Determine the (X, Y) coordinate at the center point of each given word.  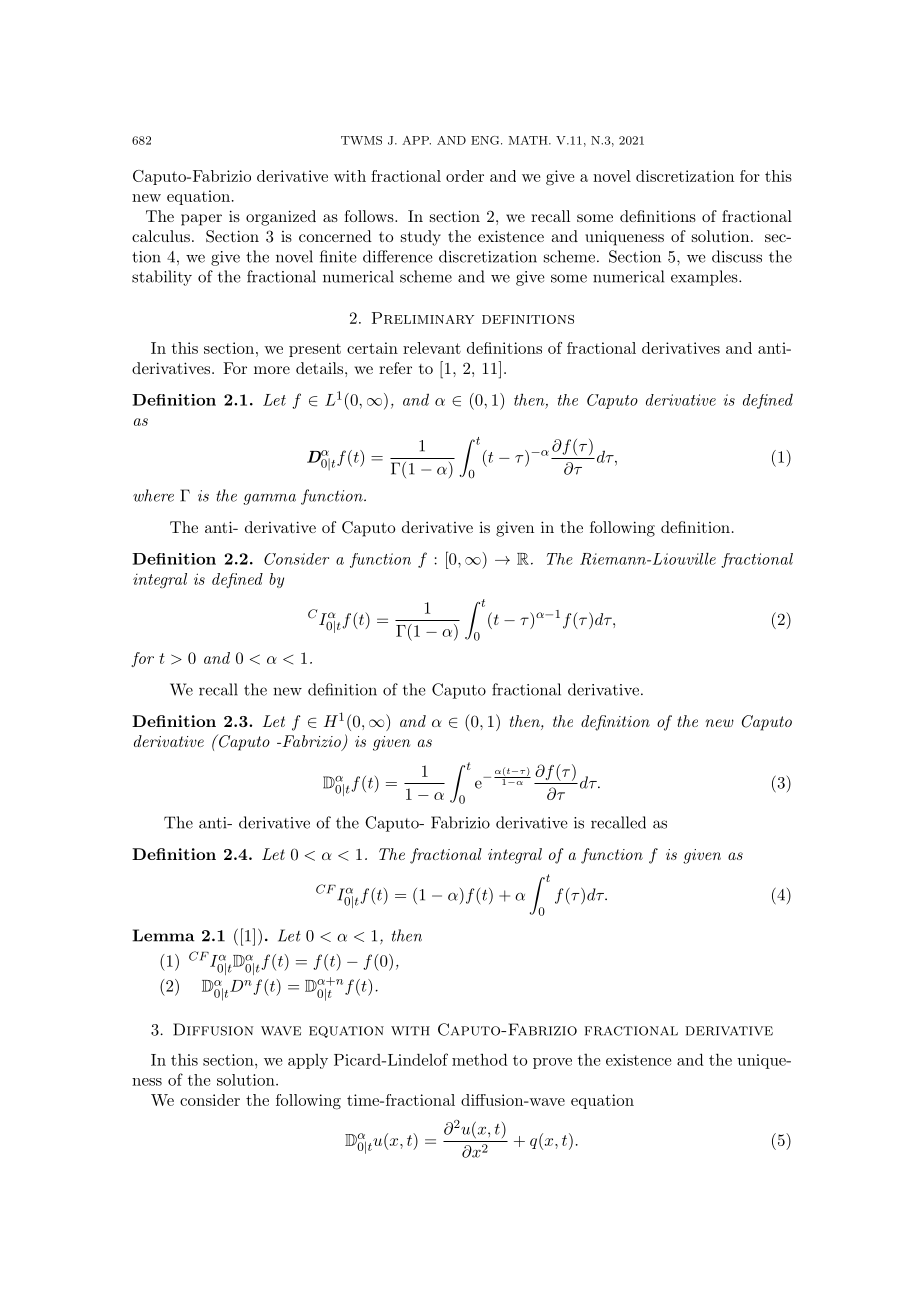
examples (704, 278)
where (153, 495)
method (480, 1059)
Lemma (164, 935)
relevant (432, 348)
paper (201, 220)
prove (552, 1063)
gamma (269, 499)
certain (372, 348)
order (465, 176)
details (319, 368)
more (272, 370)
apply (308, 1061)
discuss (737, 256)
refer (395, 368)
